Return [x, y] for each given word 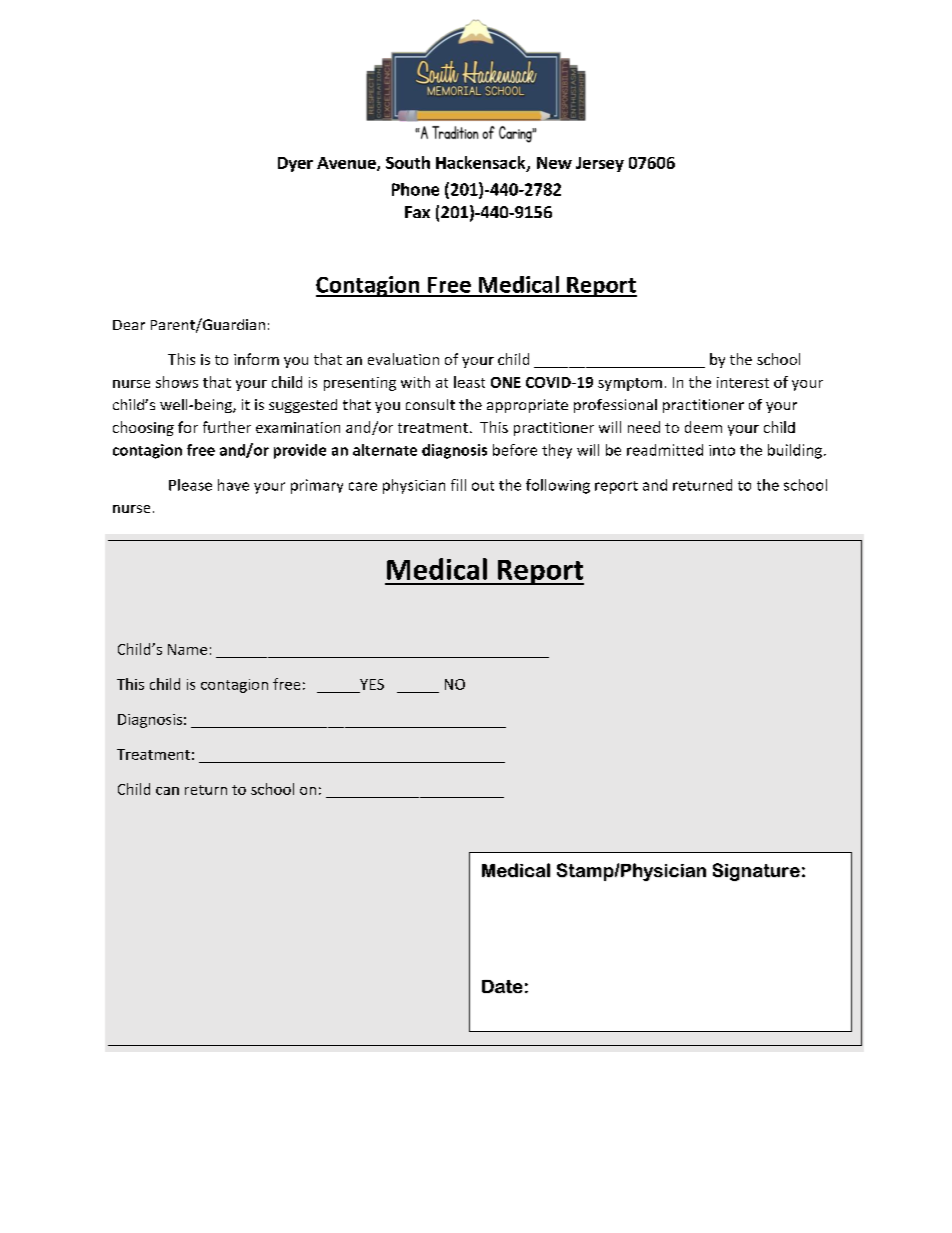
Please [190, 485]
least [469, 382]
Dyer [295, 164]
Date [502, 986]
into [722, 450]
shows [177, 382]
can [167, 791]
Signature [756, 872]
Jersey [600, 164]
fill [458, 485]
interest [743, 382]
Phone [415, 189]
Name [187, 649]
